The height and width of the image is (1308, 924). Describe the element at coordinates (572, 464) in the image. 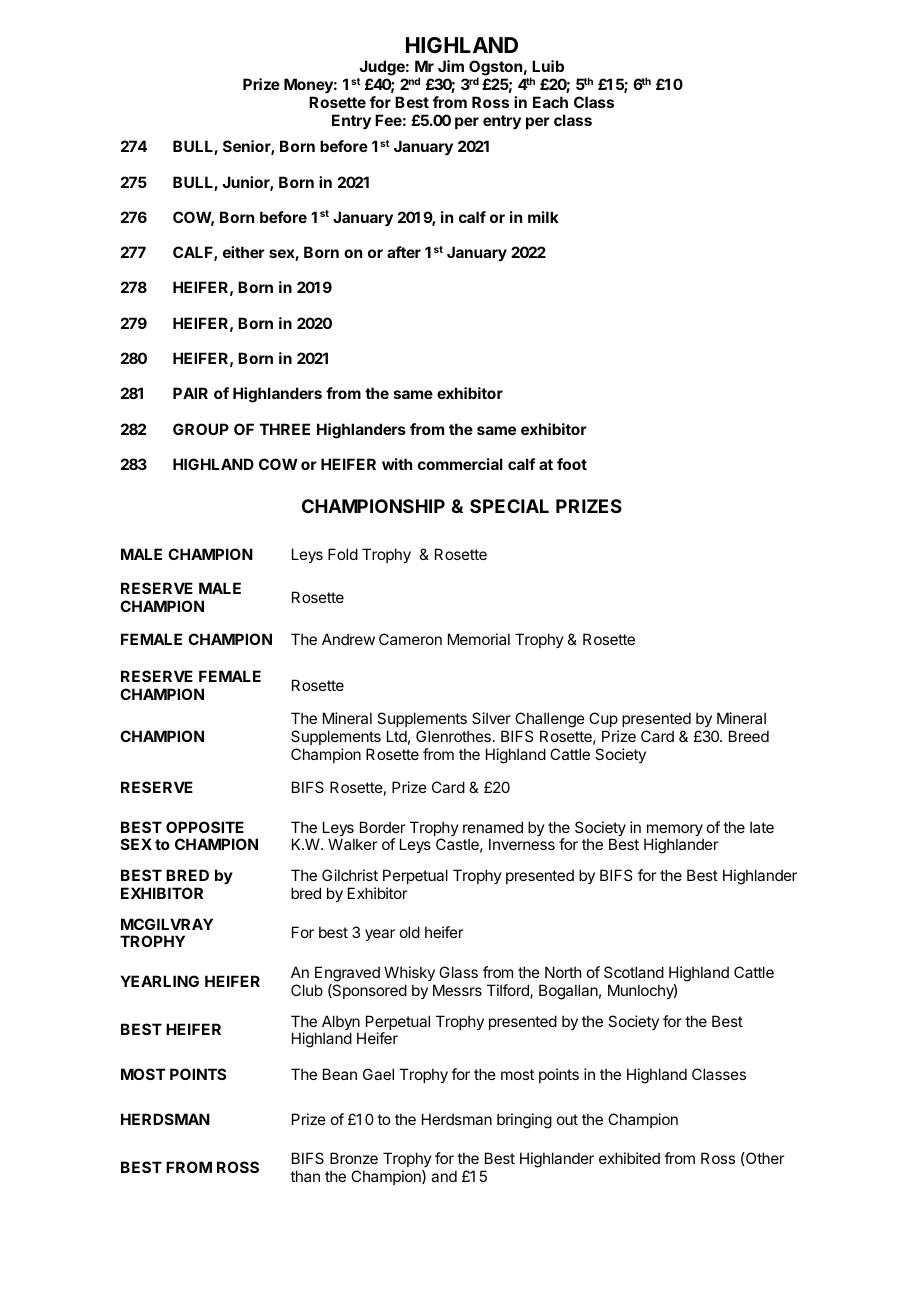

I see `foot` at that location.
